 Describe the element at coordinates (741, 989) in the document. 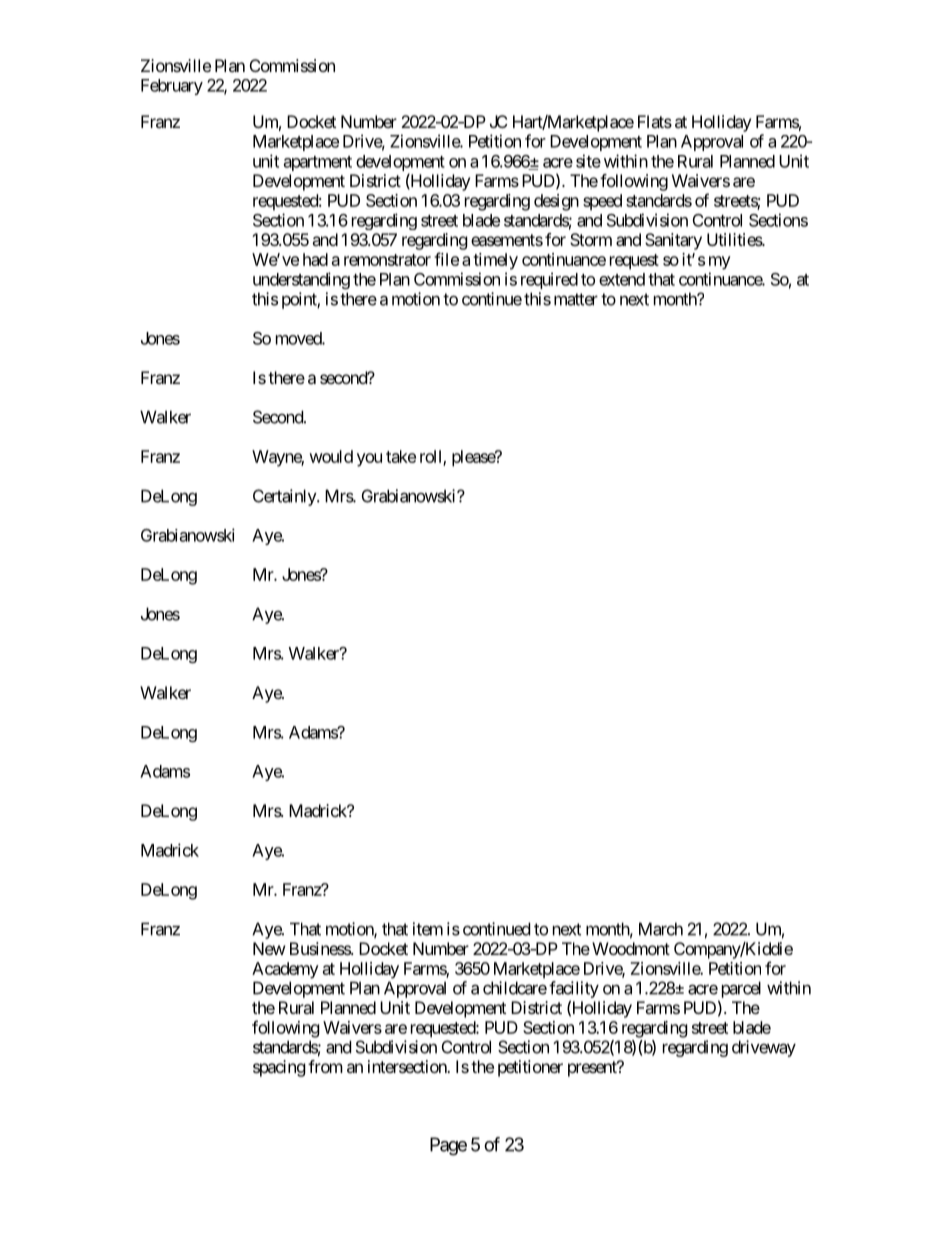

I see `parcel` at that location.
